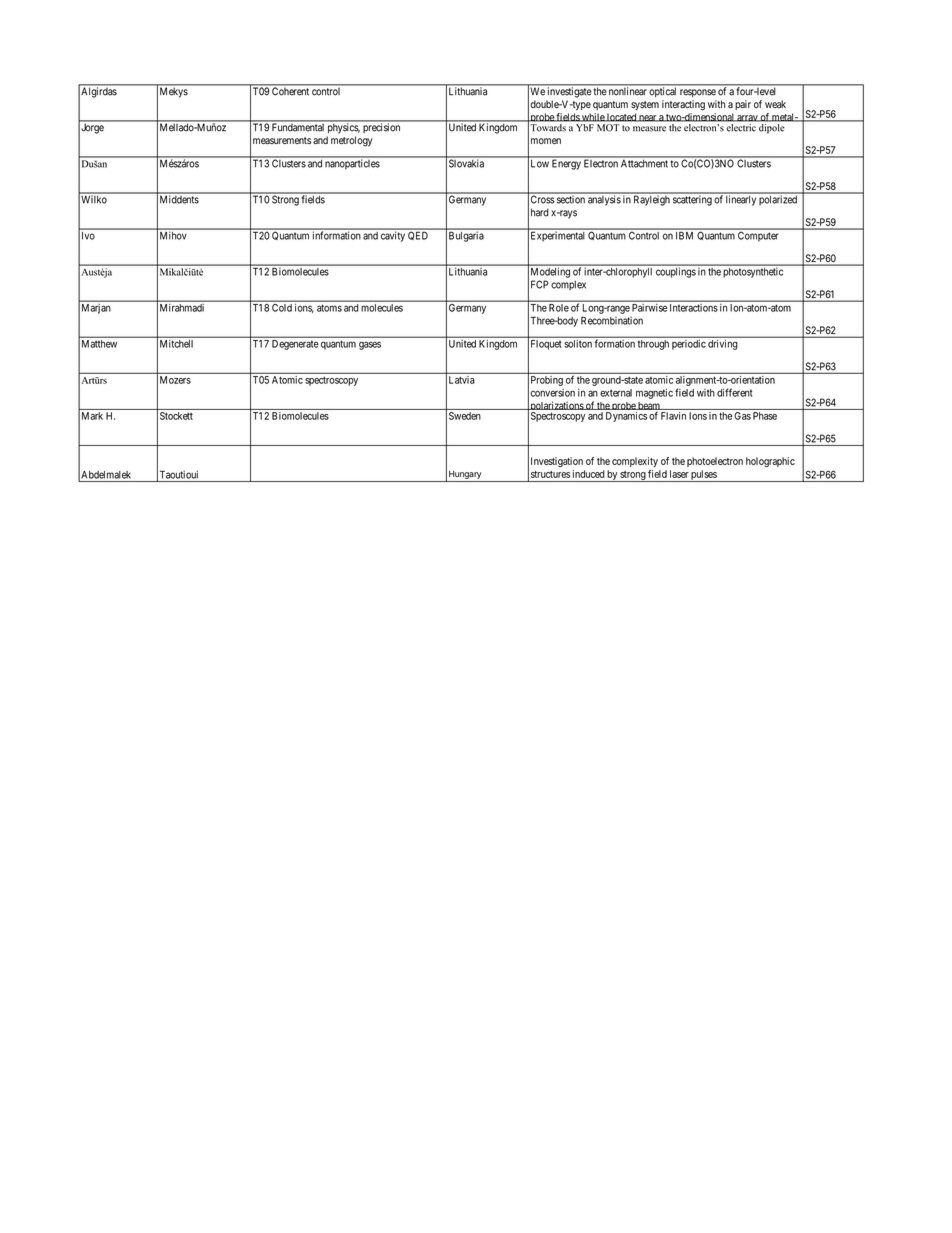 The width and height of the screenshot is (952, 1233). Describe the element at coordinates (616, 393) in the screenshot. I see `external` at that location.
